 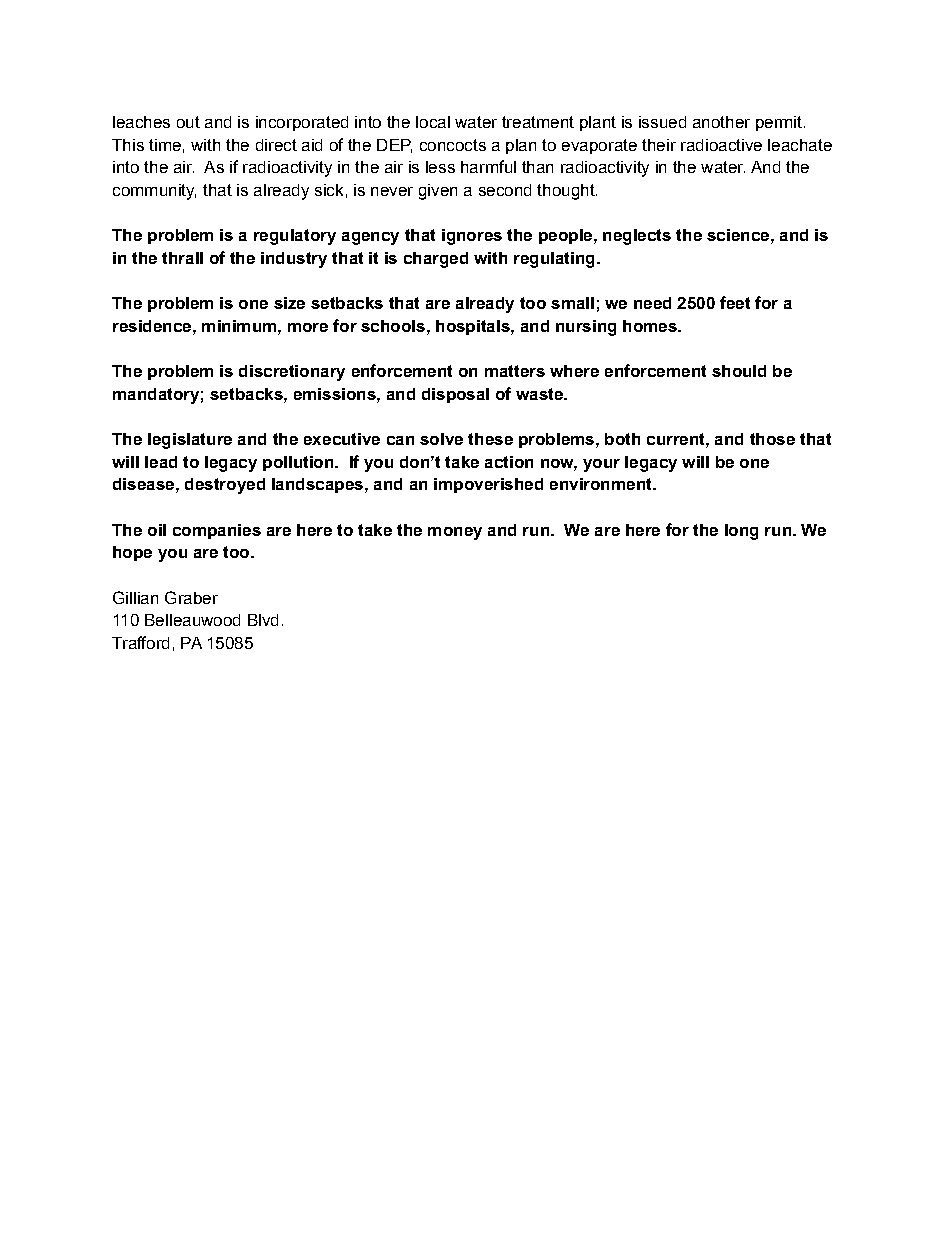 I want to click on size, so click(x=289, y=303).
